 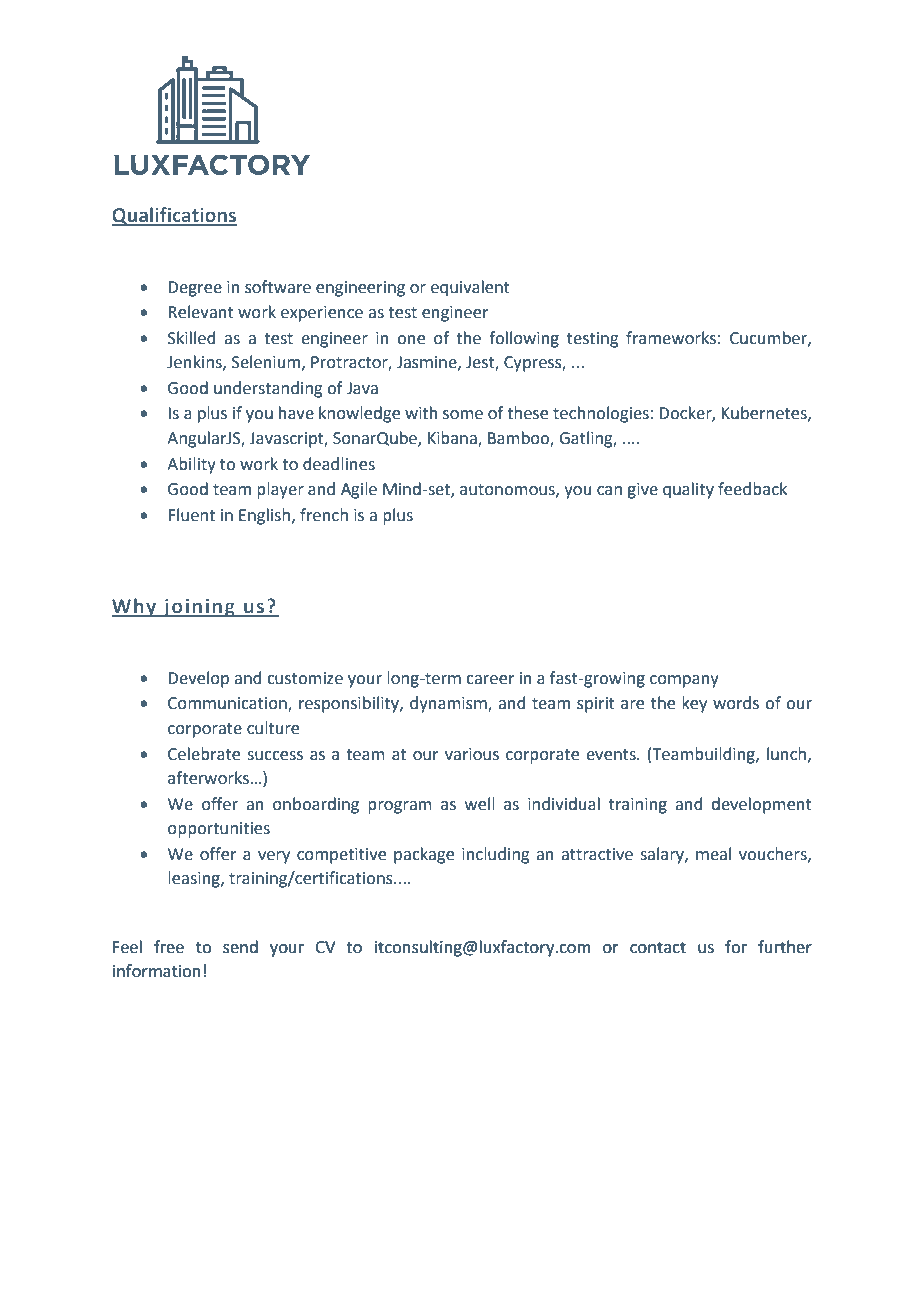 I want to click on package, so click(x=424, y=855).
